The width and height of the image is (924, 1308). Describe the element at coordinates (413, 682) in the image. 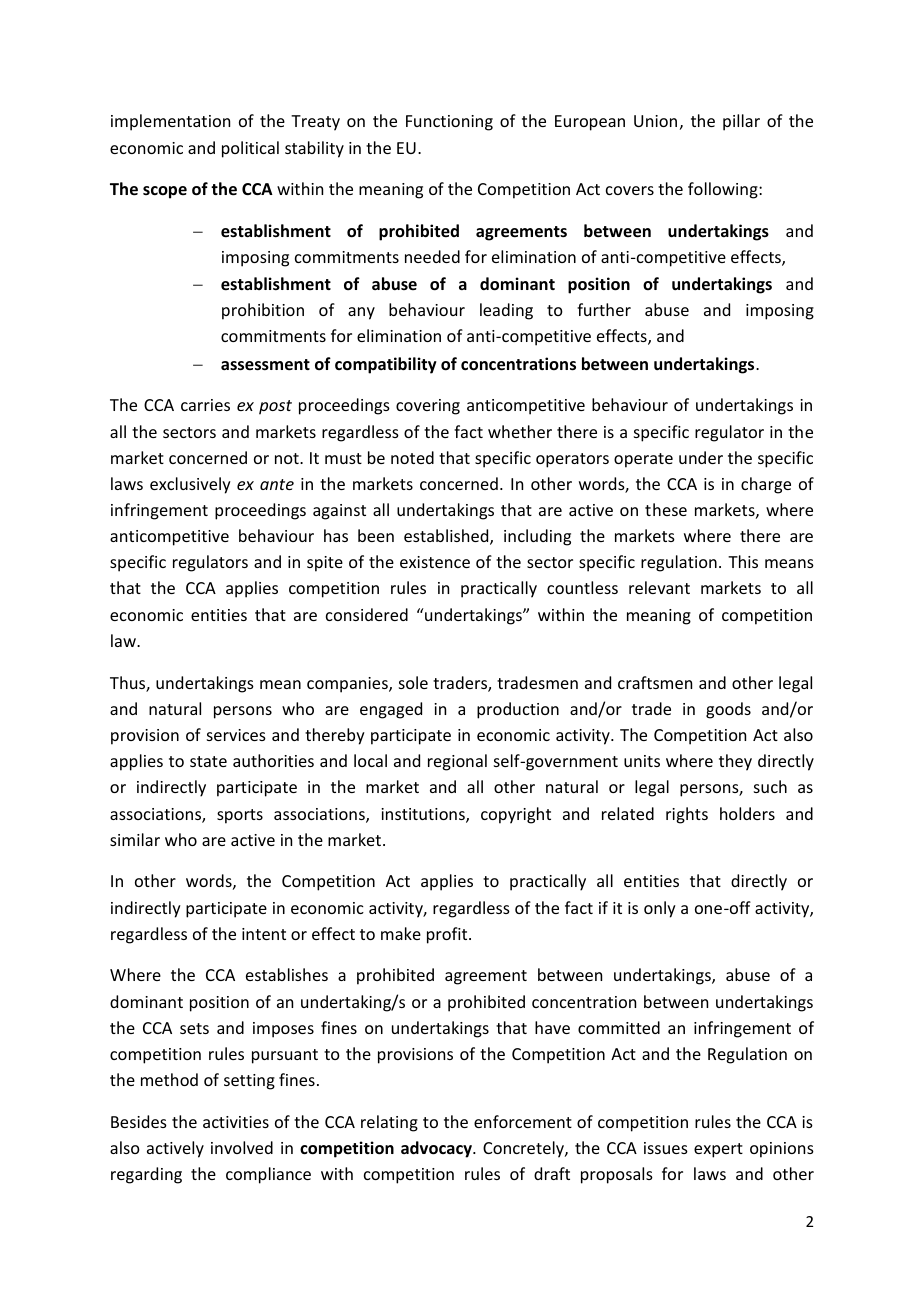

I see `sole` at that location.
